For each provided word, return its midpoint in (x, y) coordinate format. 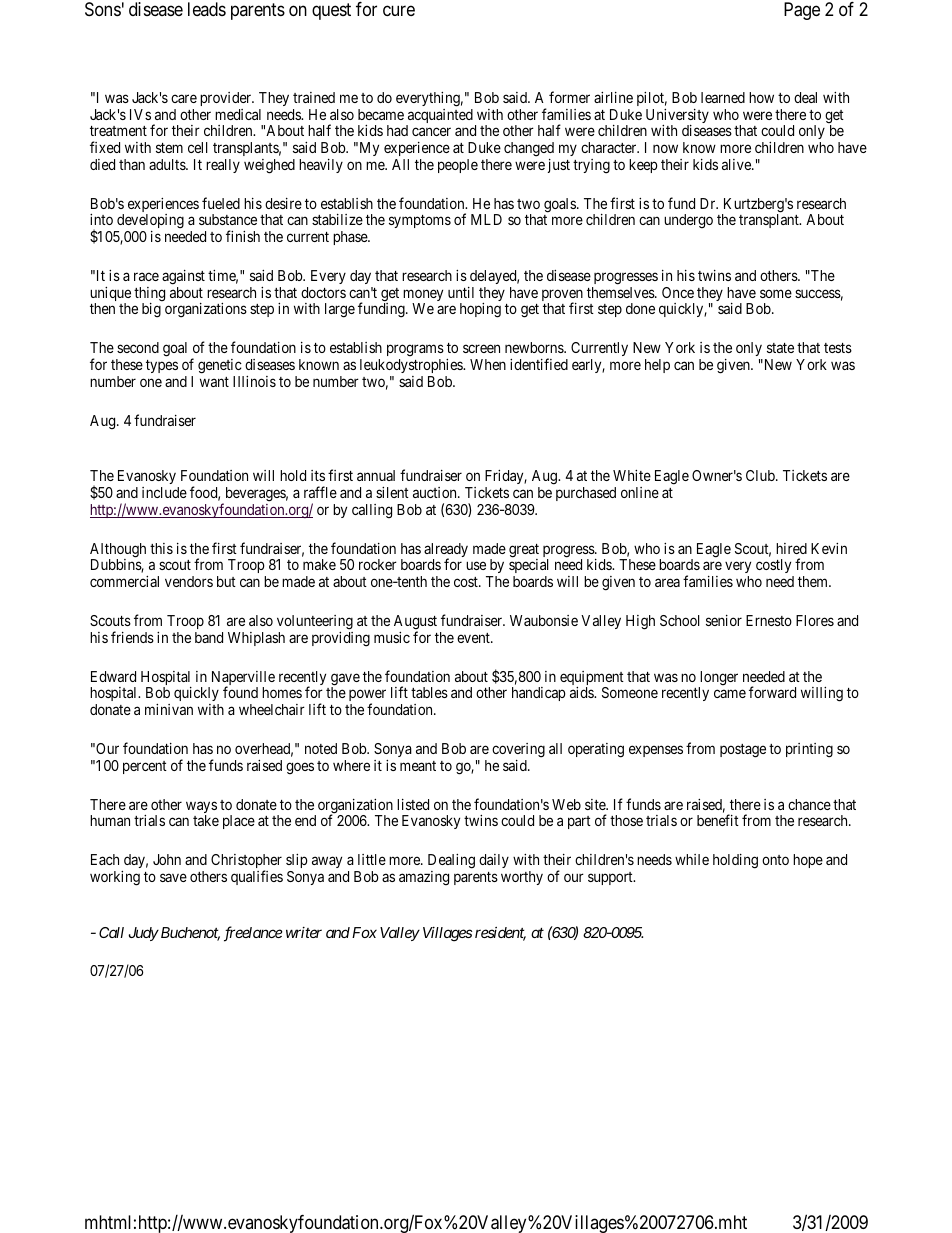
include (164, 492)
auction (436, 492)
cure (399, 11)
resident (500, 934)
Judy (143, 934)
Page (802, 11)
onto (775, 860)
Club (761, 475)
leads (207, 9)
